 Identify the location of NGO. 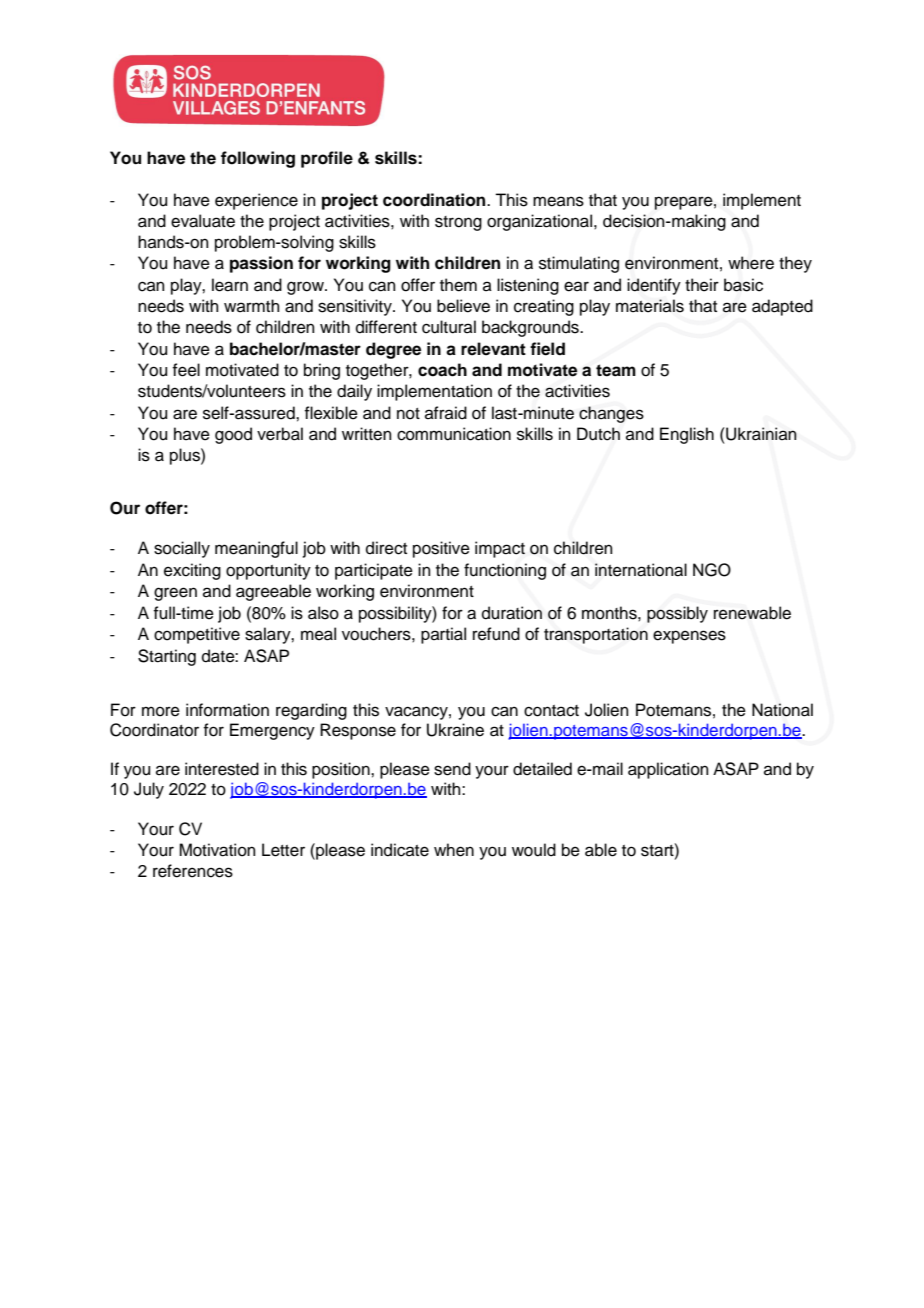
(712, 570).
